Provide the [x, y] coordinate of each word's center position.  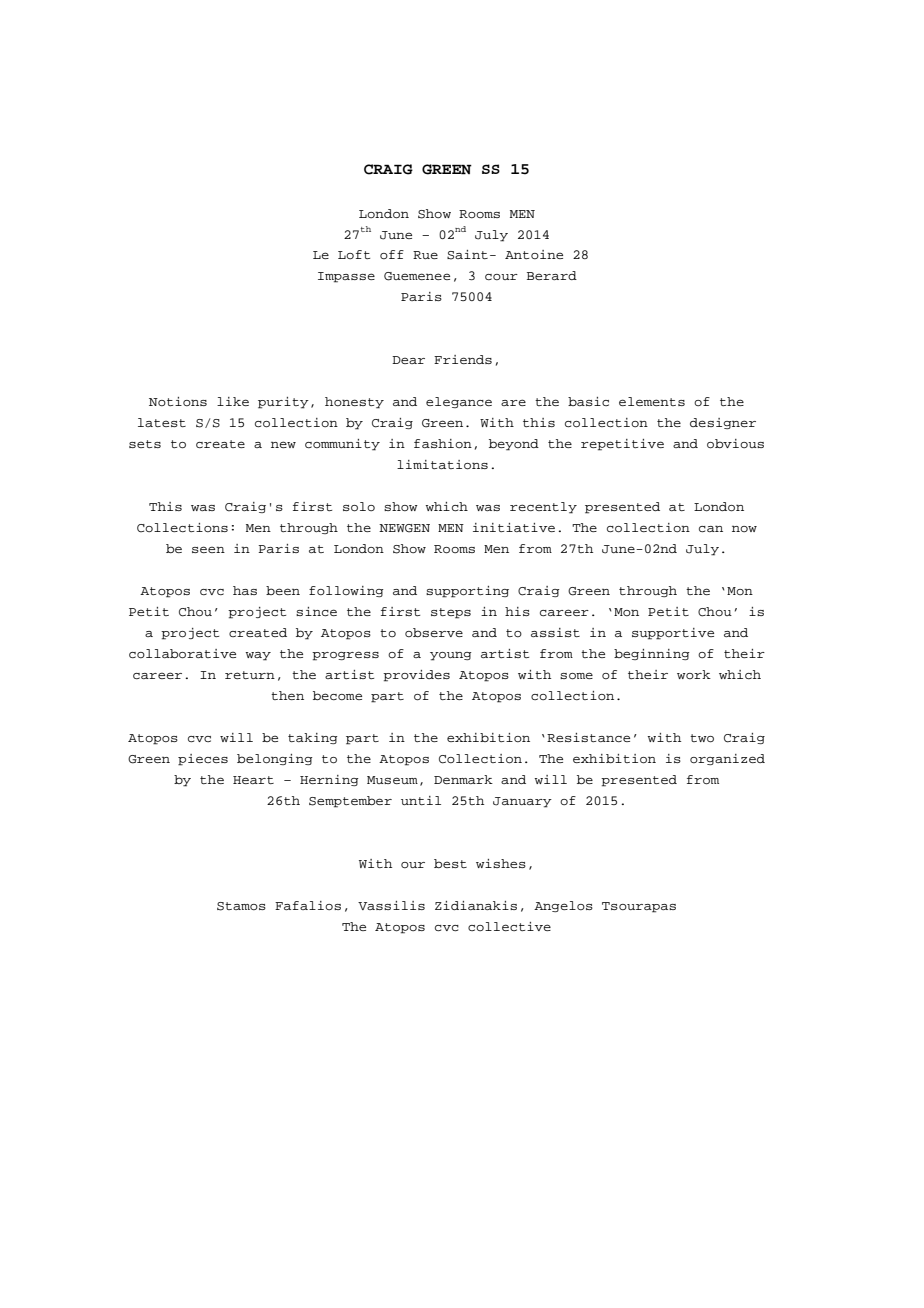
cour [501, 277]
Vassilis [391, 905]
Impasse [346, 277]
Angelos [563, 906]
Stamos [241, 906]
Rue [425, 255]
